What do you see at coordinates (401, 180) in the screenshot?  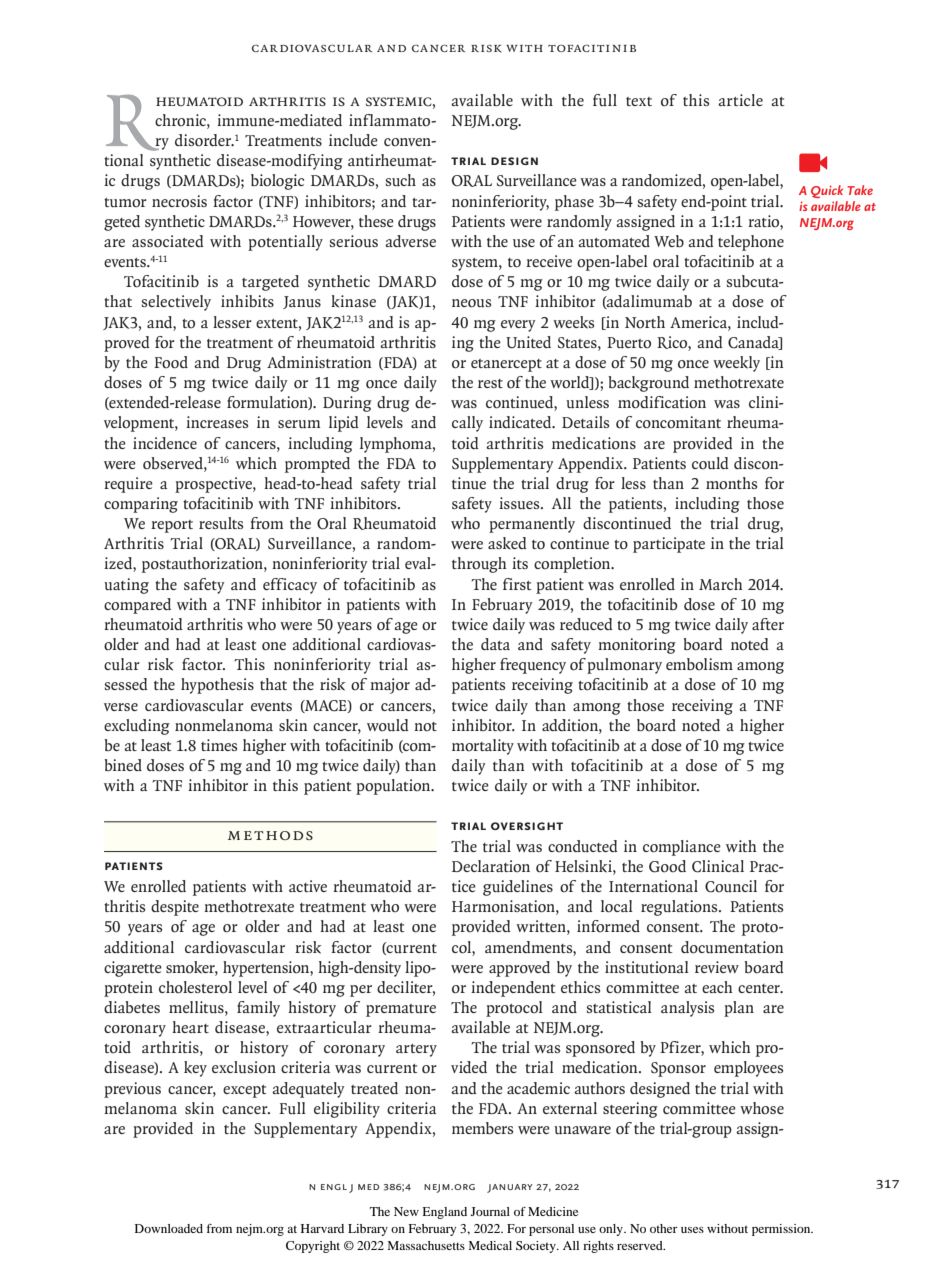 I see `such` at bounding box center [401, 180].
